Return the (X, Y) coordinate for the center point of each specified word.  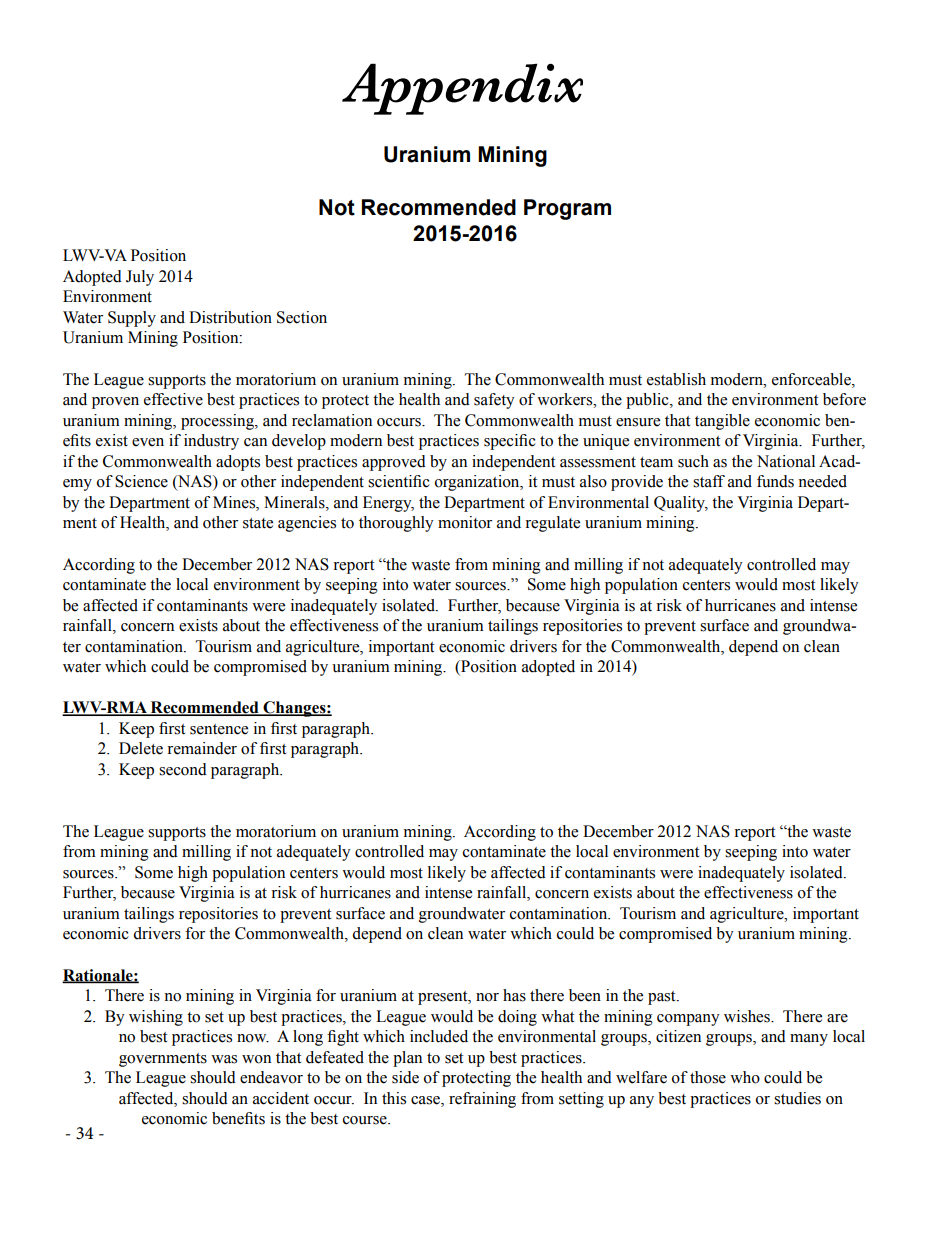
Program (567, 209)
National (786, 461)
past (663, 998)
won (256, 1059)
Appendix (462, 89)
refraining (482, 1100)
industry (211, 442)
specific (510, 442)
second (183, 769)
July (140, 278)
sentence (219, 729)
